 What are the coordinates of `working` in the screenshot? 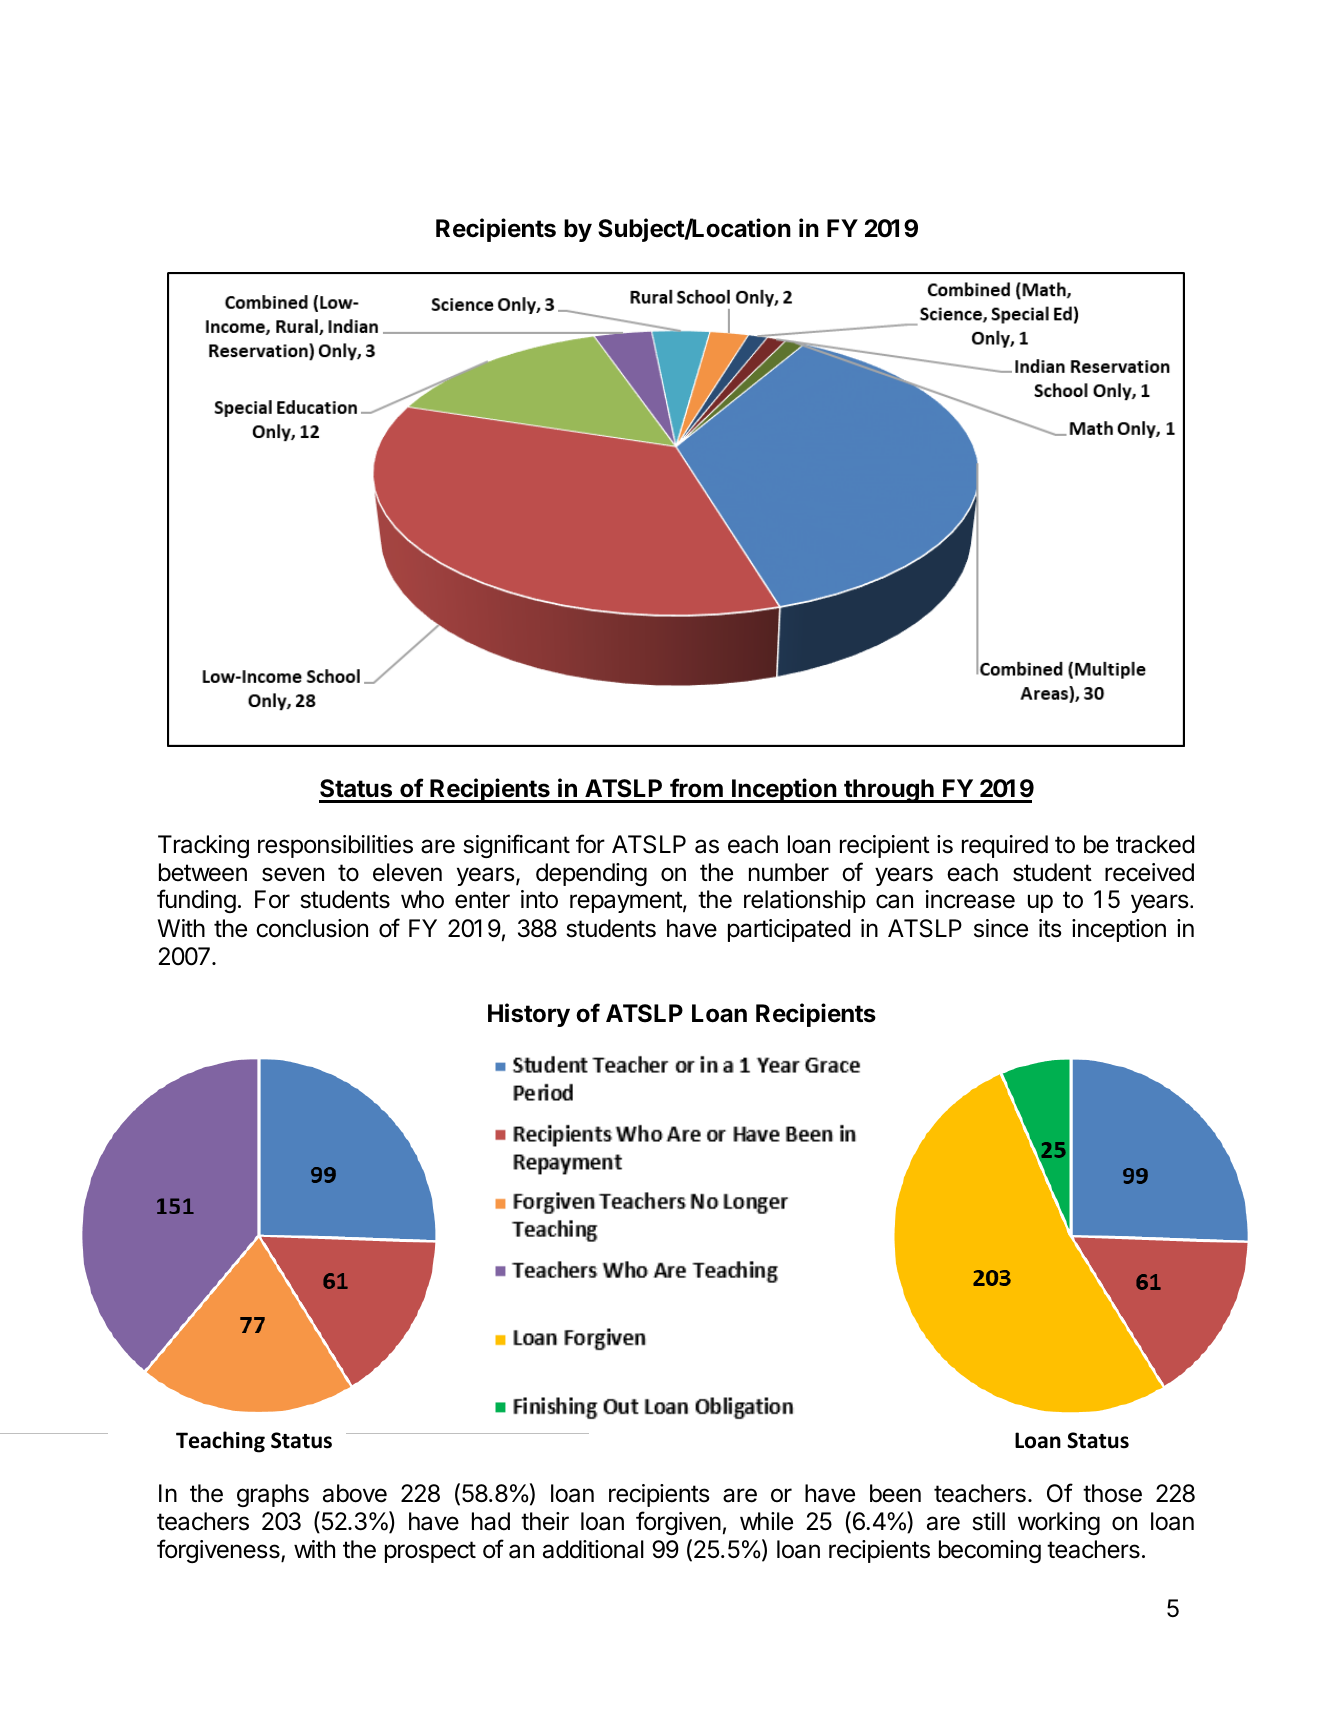 It's located at (1059, 1523).
